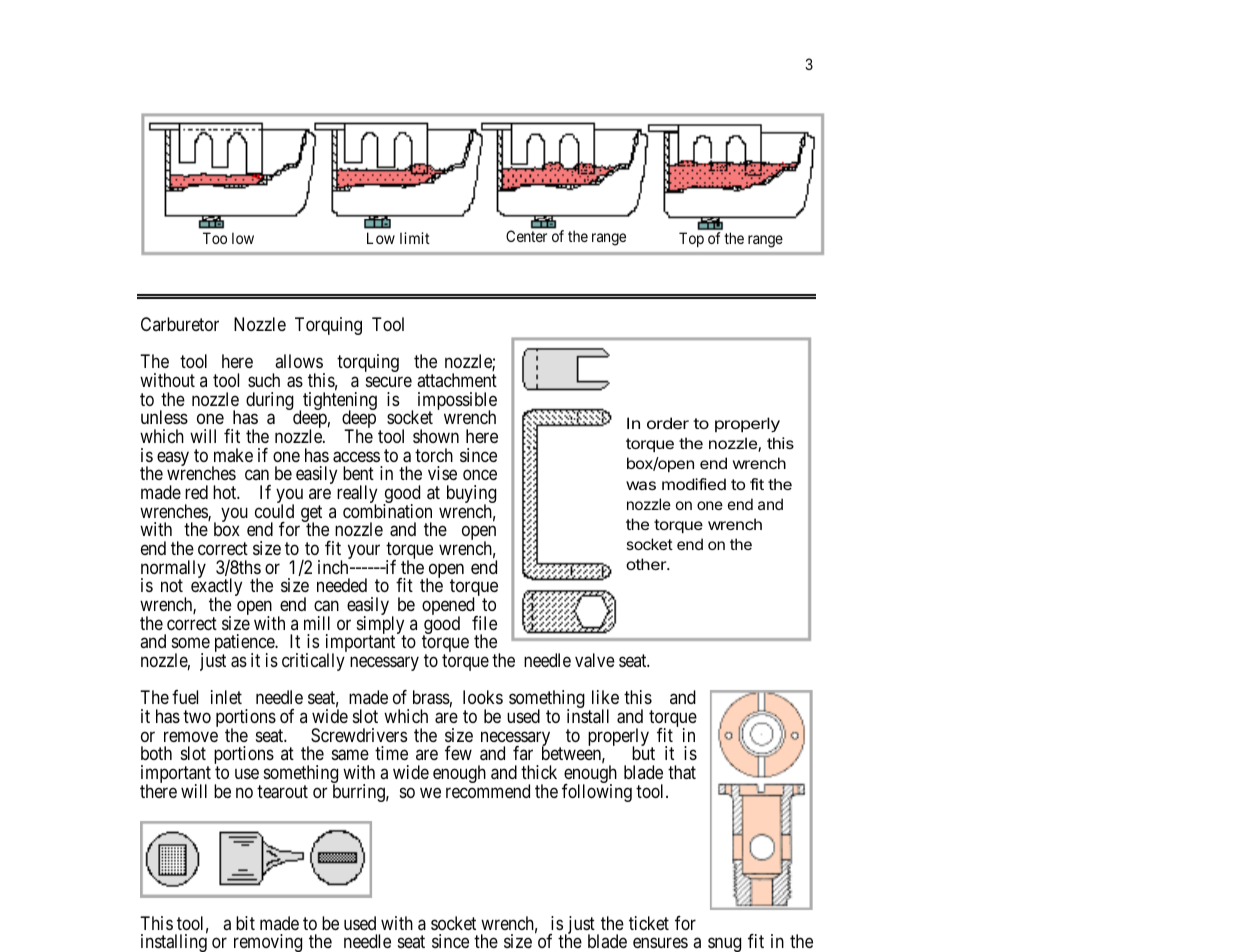 Image resolution: width=1233 pixels, height=952 pixels. I want to click on removing, so click(268, 943).
